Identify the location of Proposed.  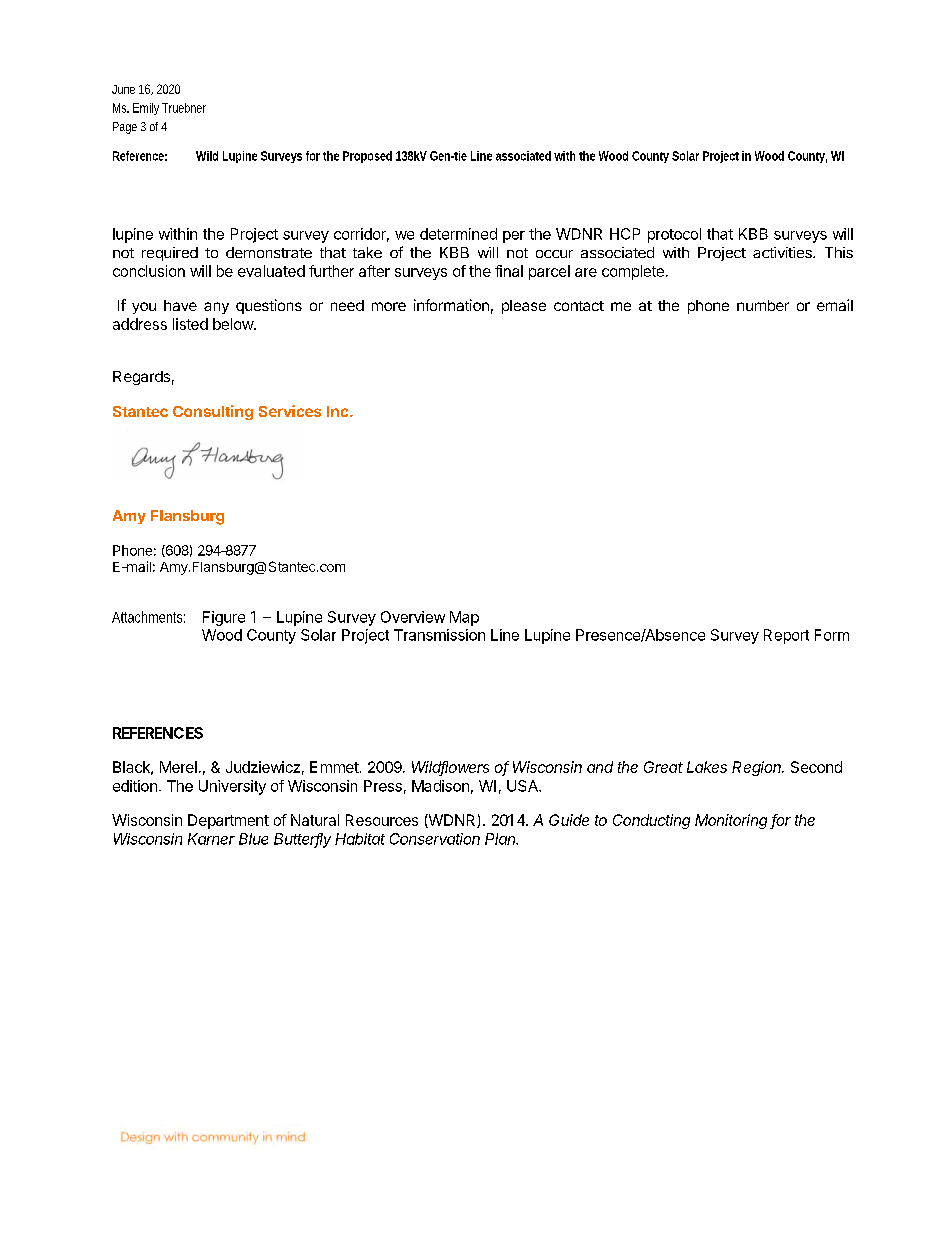
(367, 157).
